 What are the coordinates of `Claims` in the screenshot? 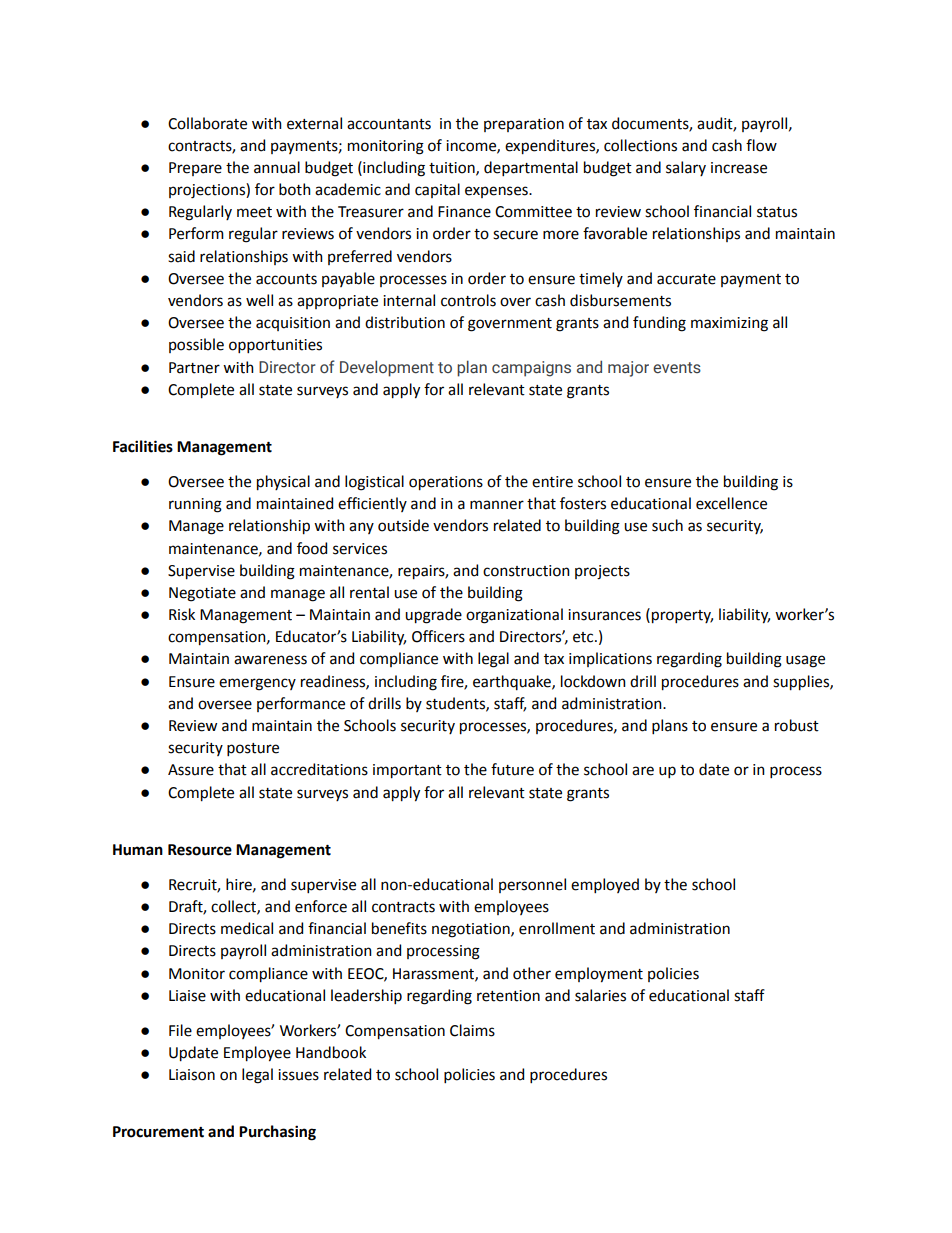 It's located at (472, 1030).
